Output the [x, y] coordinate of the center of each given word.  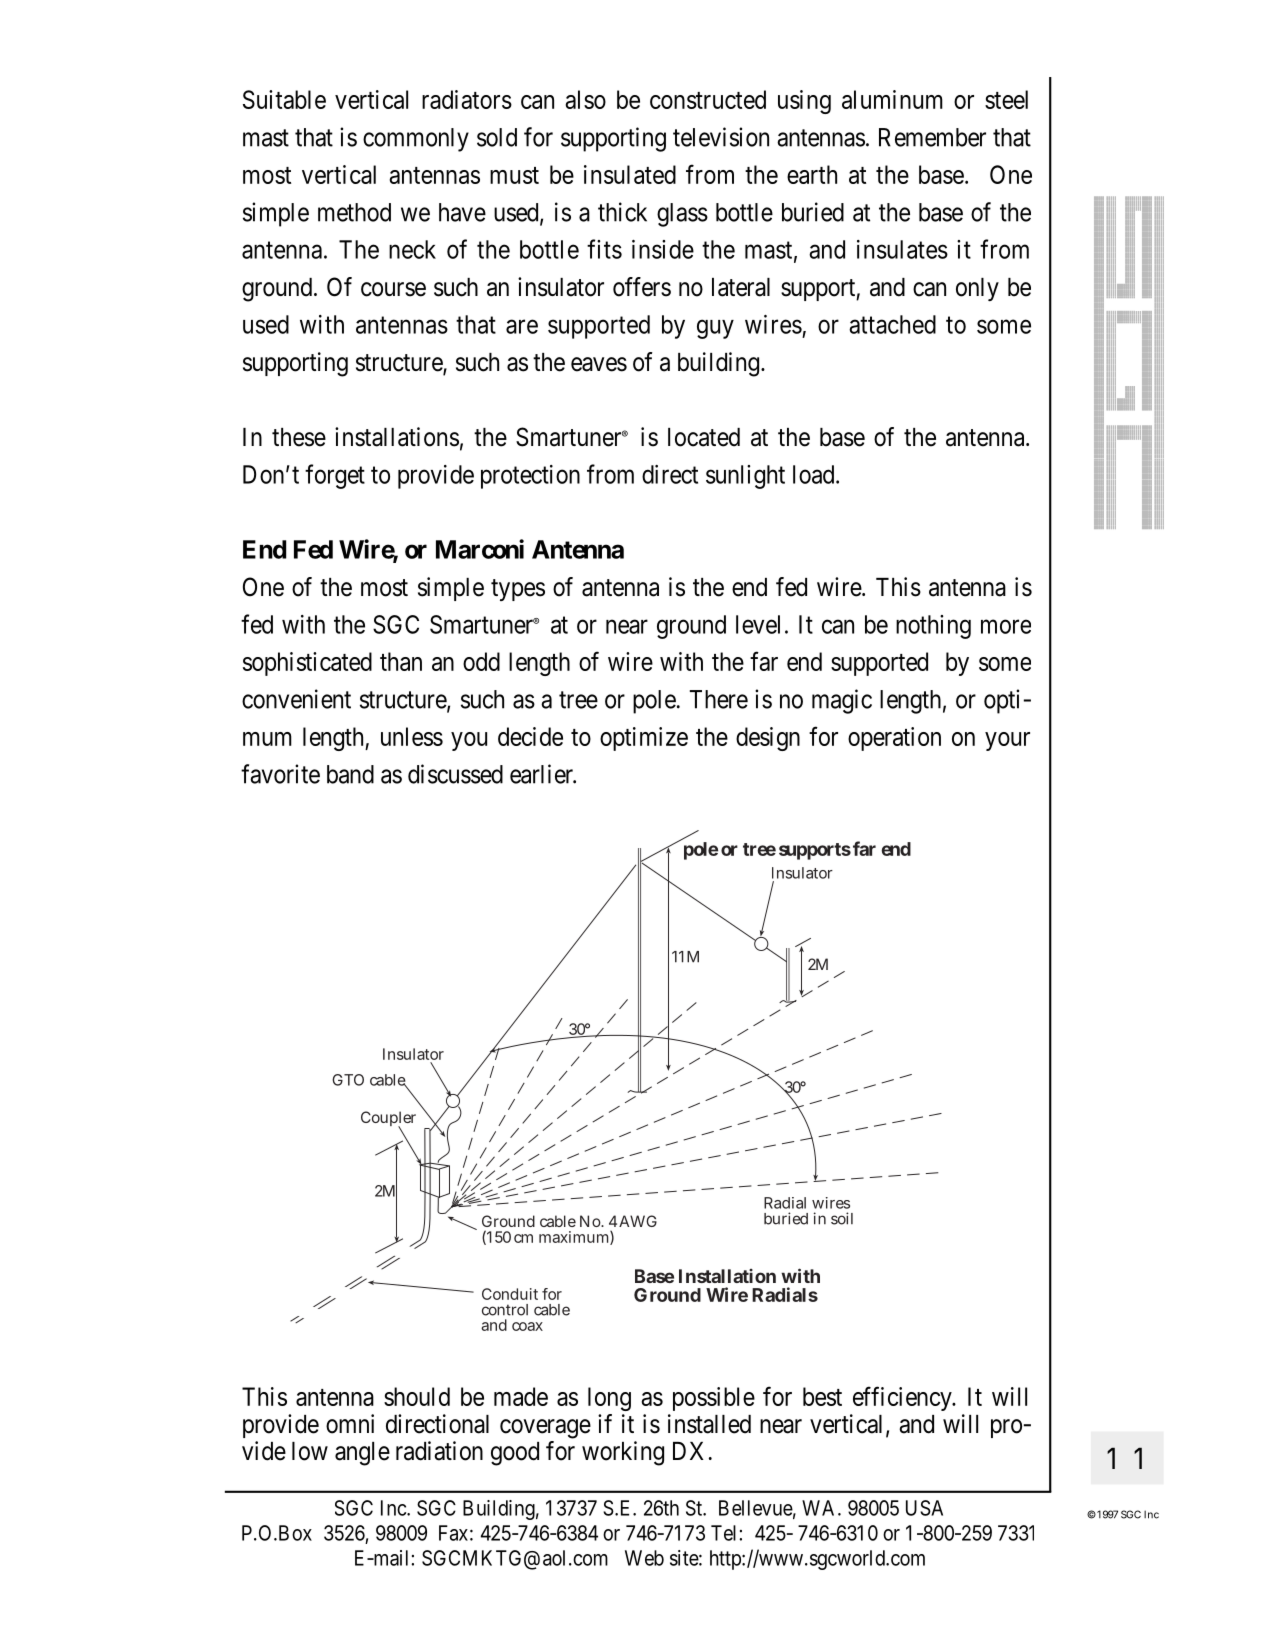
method [354, 212]
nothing [933, 627]
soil [842, 1218]
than [401, 661]
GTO [348, 1080]
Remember [932, 137]
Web [644, 1558]
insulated [630, 174]
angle [362, 1454]
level [758, 624]
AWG [638, 1221]
